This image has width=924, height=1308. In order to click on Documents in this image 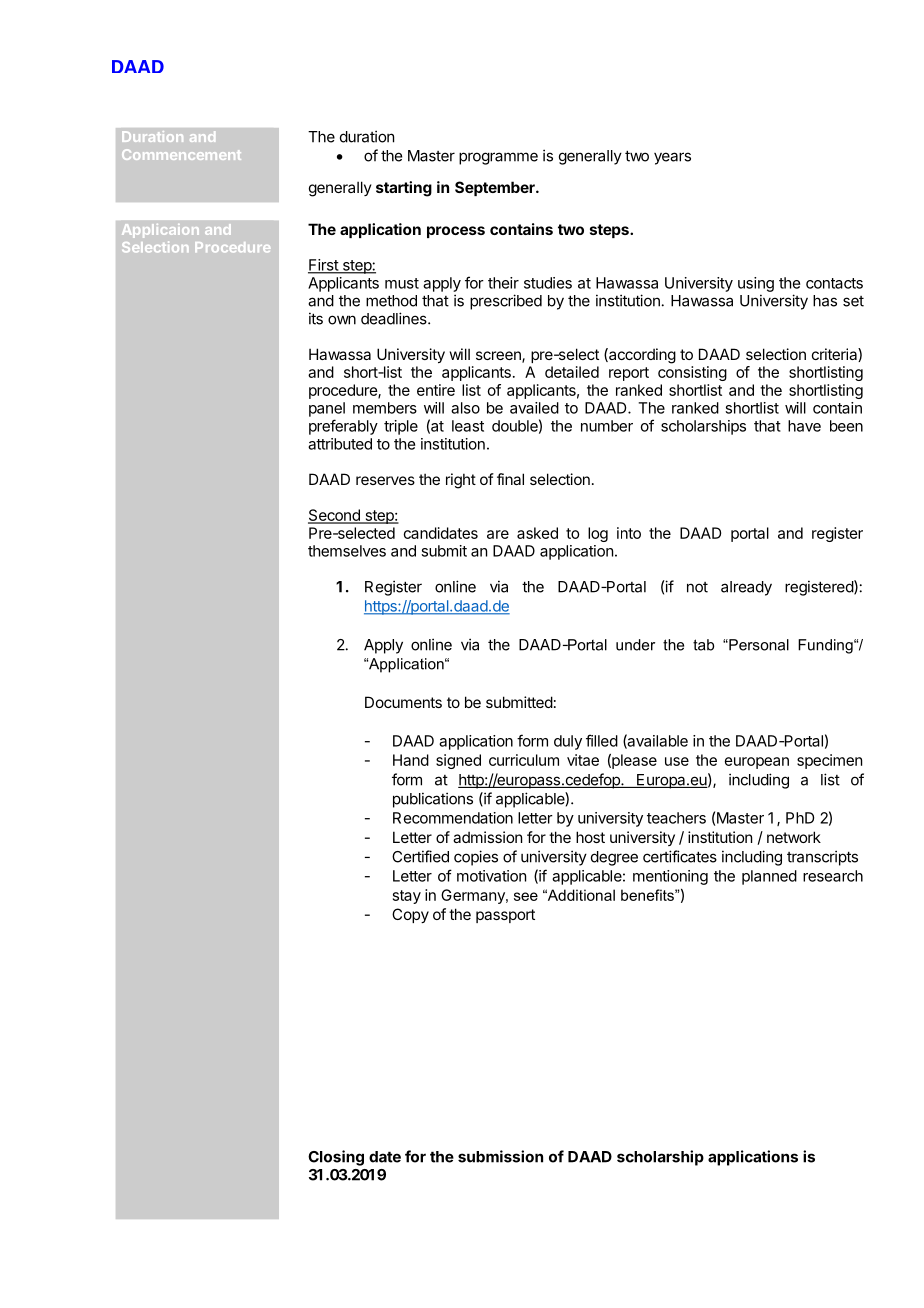, I will do `click(403, 702)`.
